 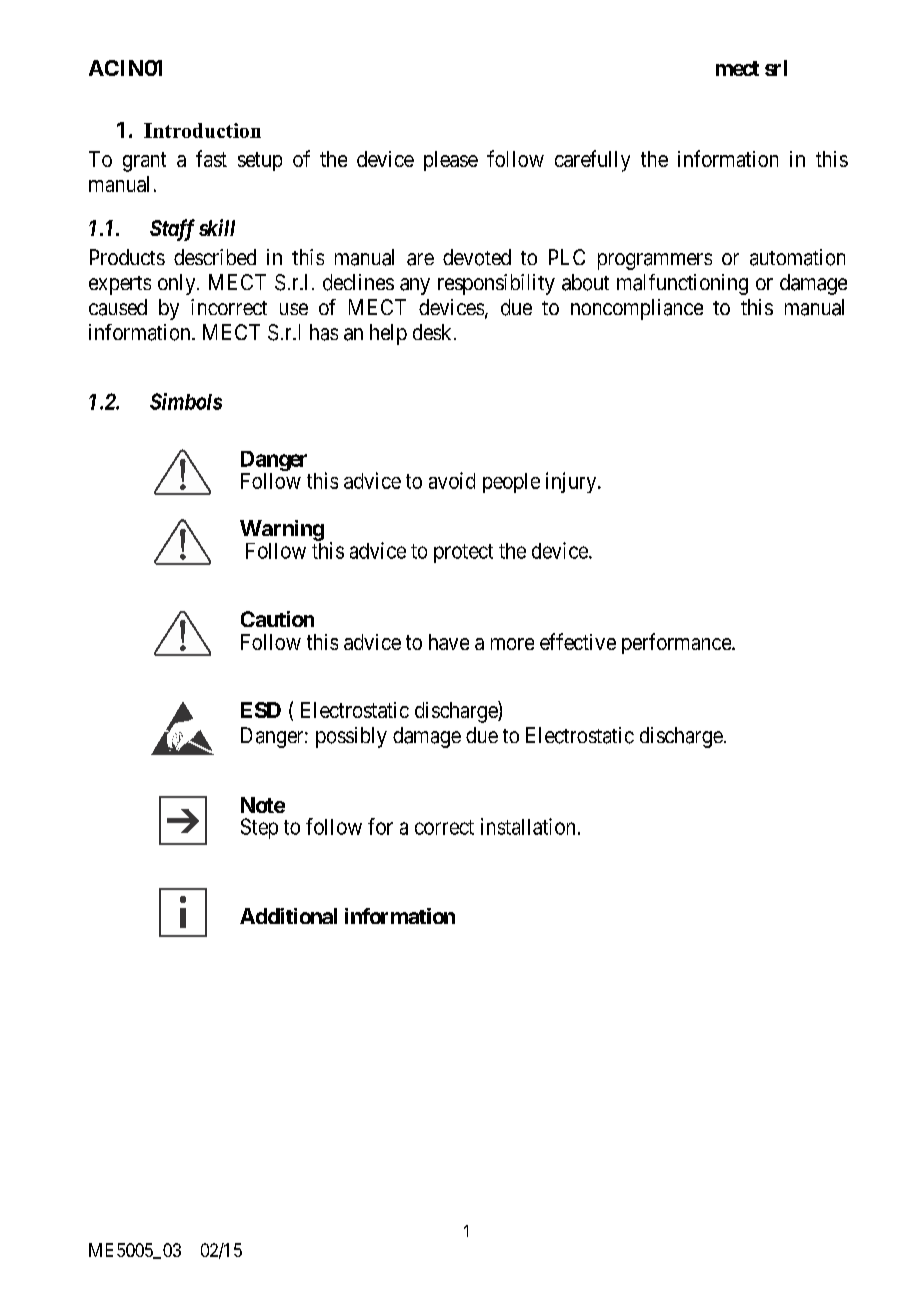 What do you see at coordinates (288, 916) in the screenshot?
I see `Additional` at bounding box center [288, 916].
